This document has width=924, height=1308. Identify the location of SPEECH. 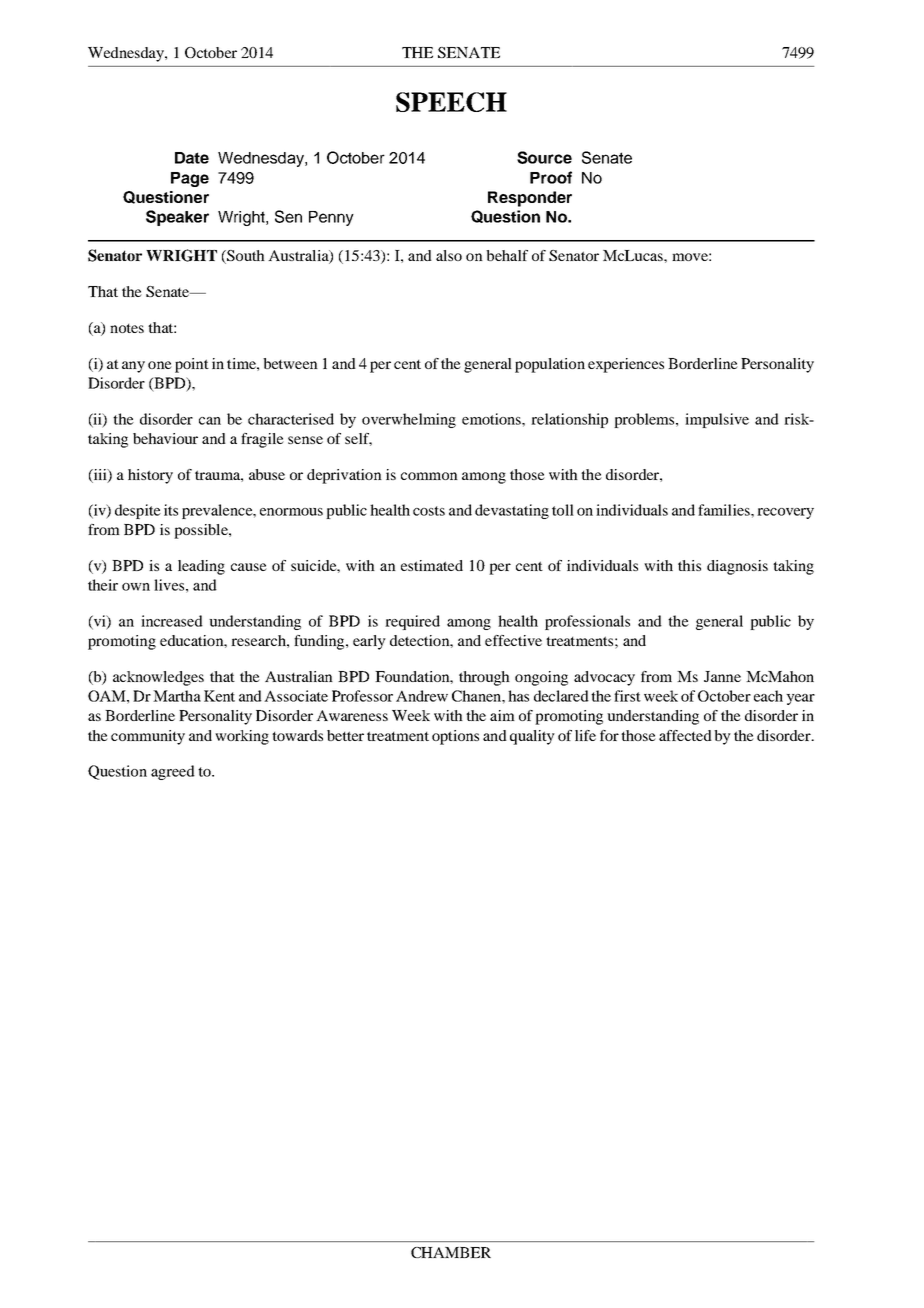
(451, 102).
